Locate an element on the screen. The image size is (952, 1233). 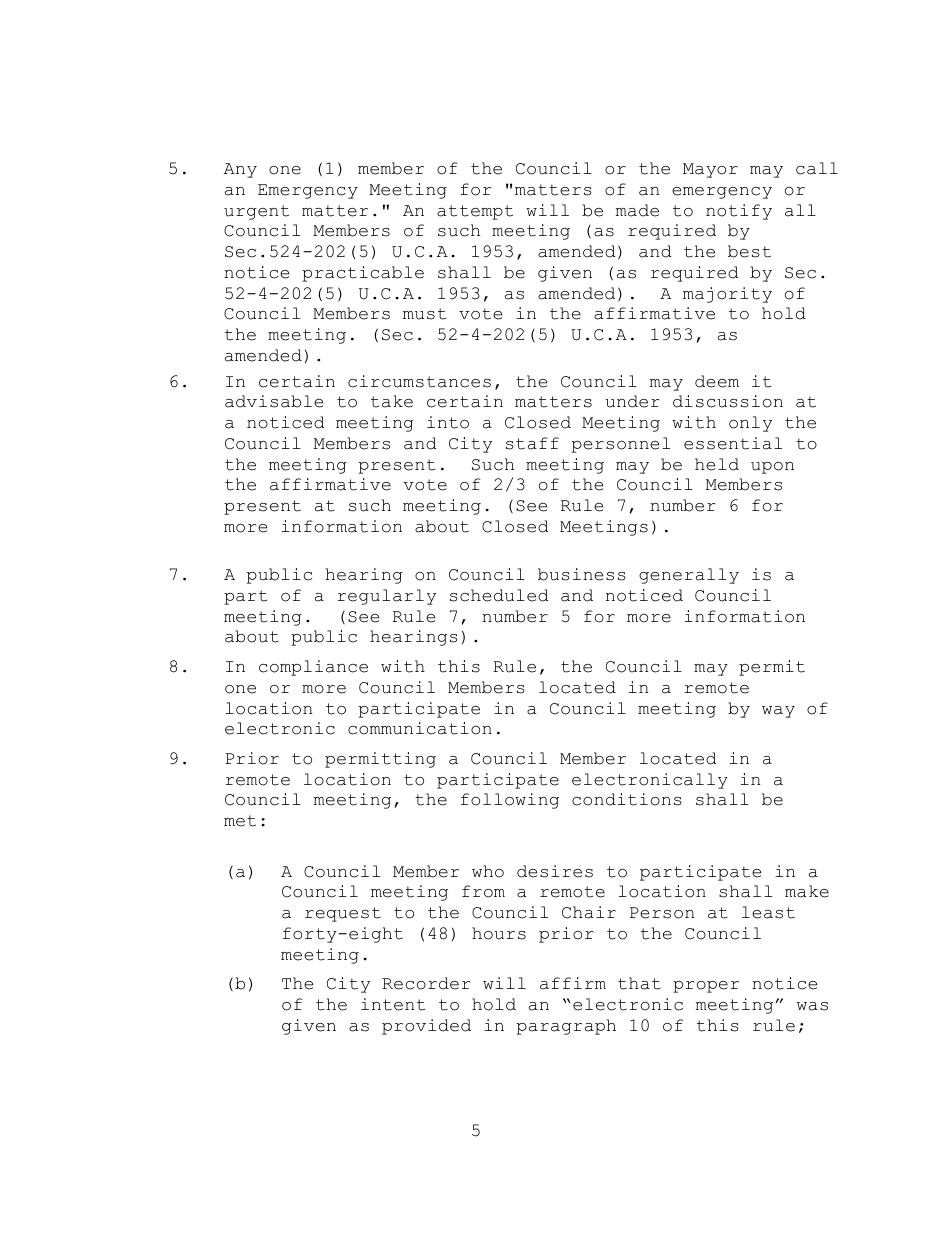
attempt is located at coordinates (475, 212).
